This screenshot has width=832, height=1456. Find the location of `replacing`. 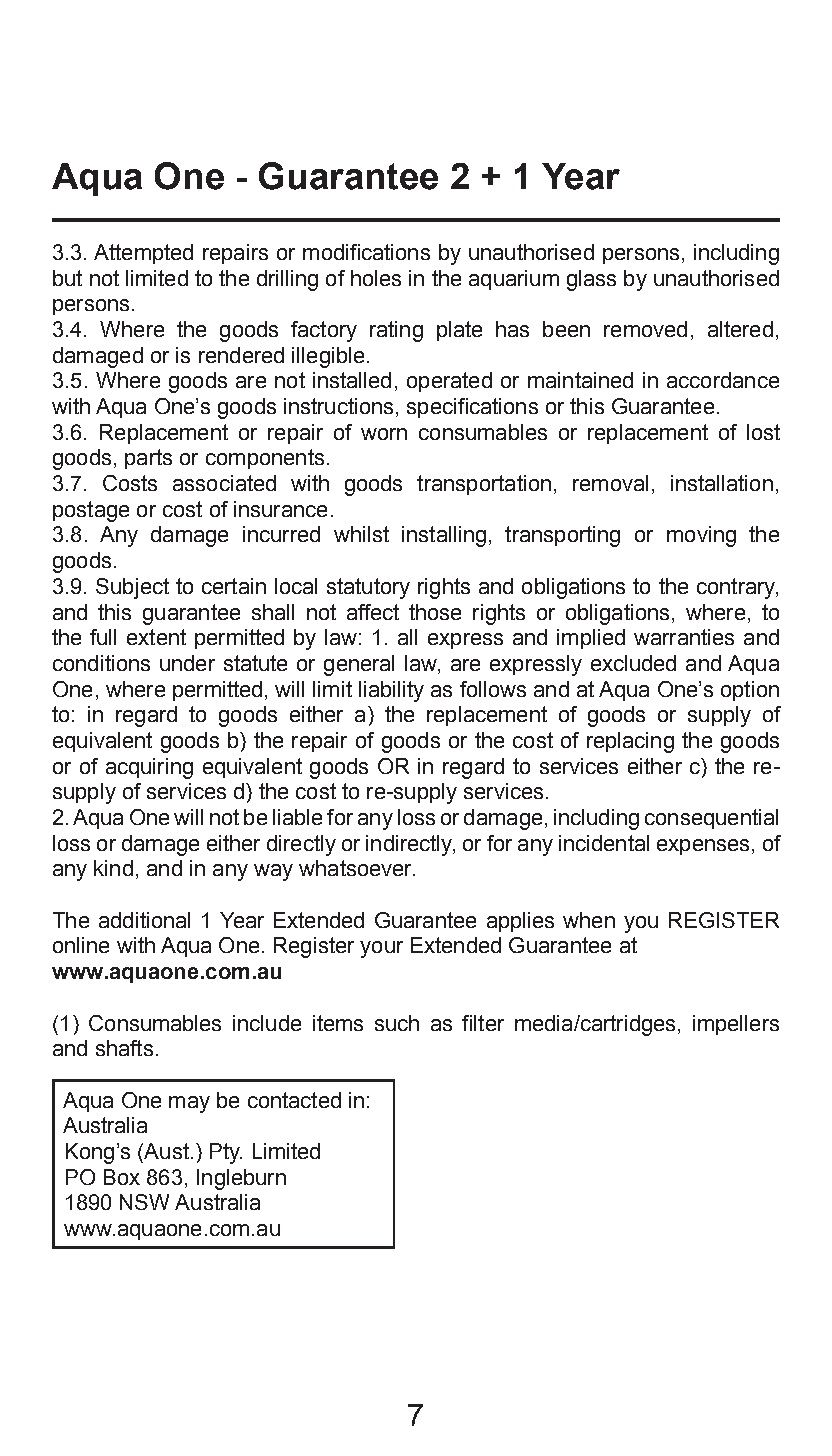

replacing is located at coordinates (630, 742).
